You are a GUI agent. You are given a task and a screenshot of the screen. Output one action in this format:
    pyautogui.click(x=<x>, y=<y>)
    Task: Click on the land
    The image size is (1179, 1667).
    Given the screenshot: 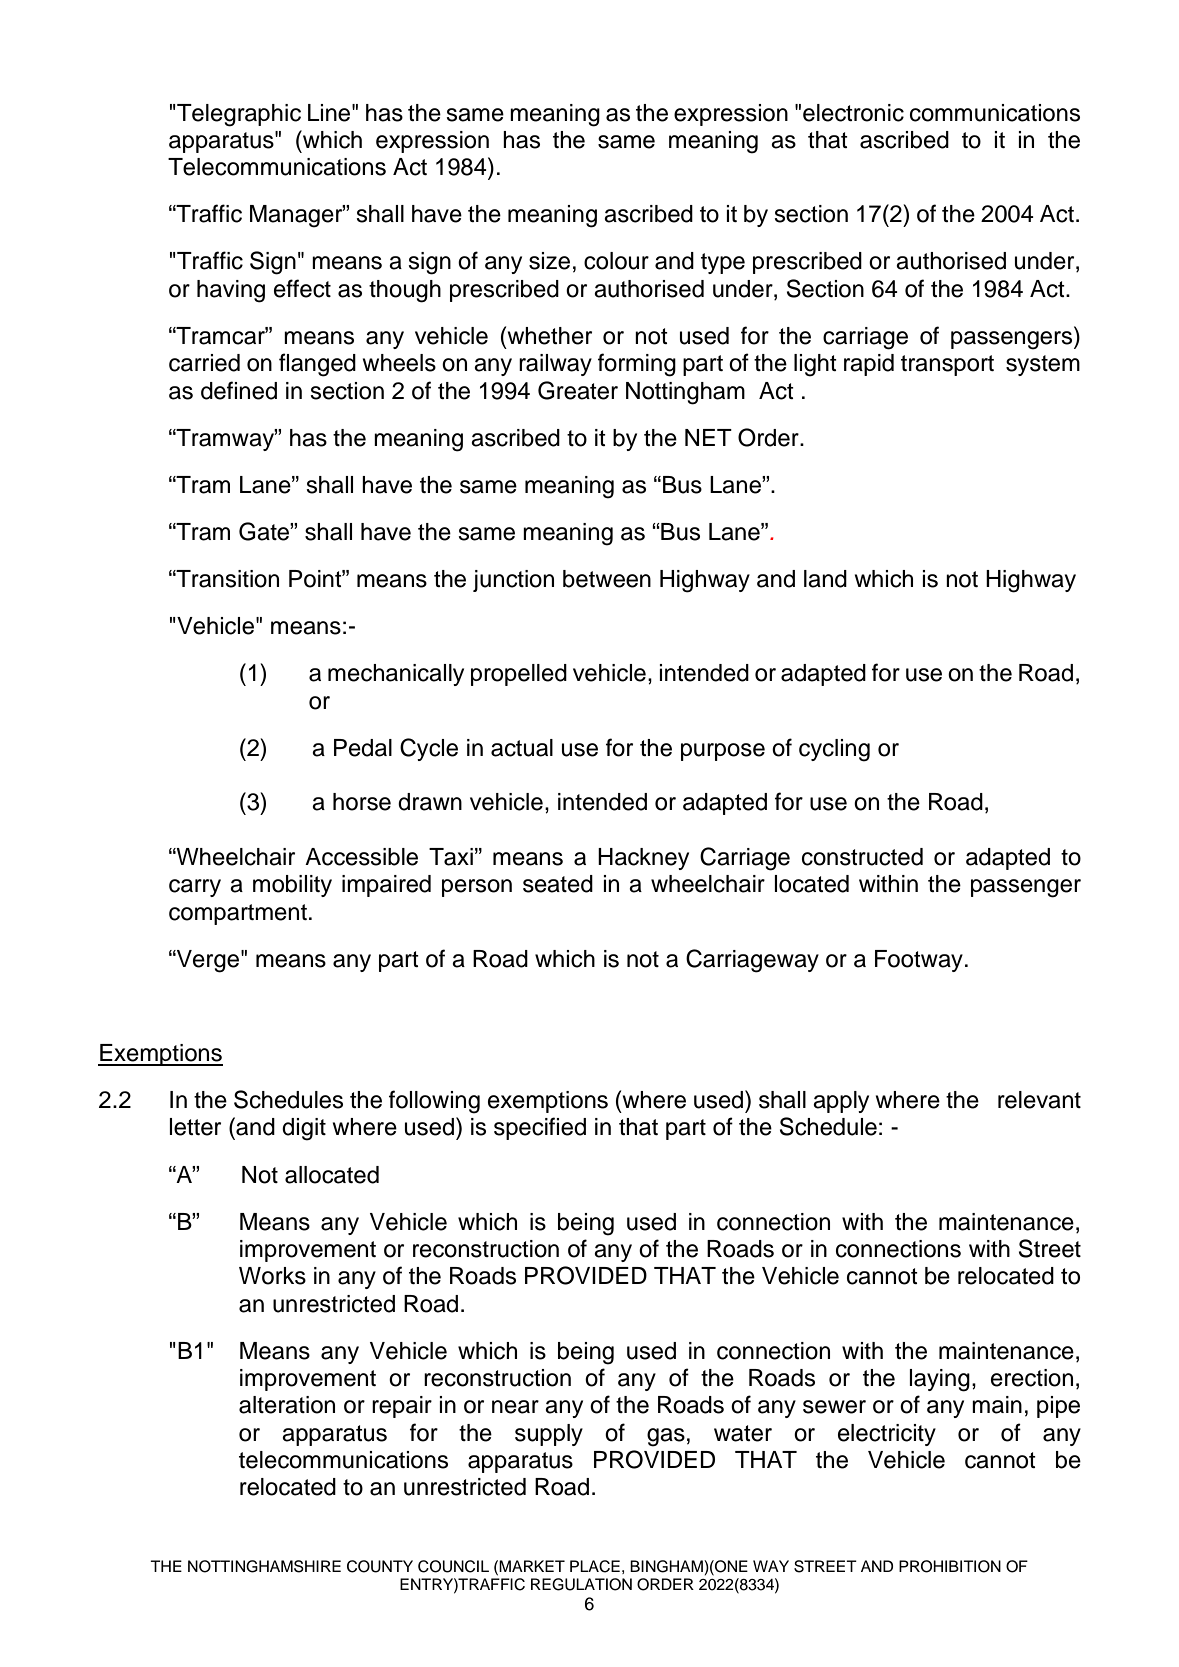 What is the action you would take?
    pyautogui.click(x=825, y=579)
